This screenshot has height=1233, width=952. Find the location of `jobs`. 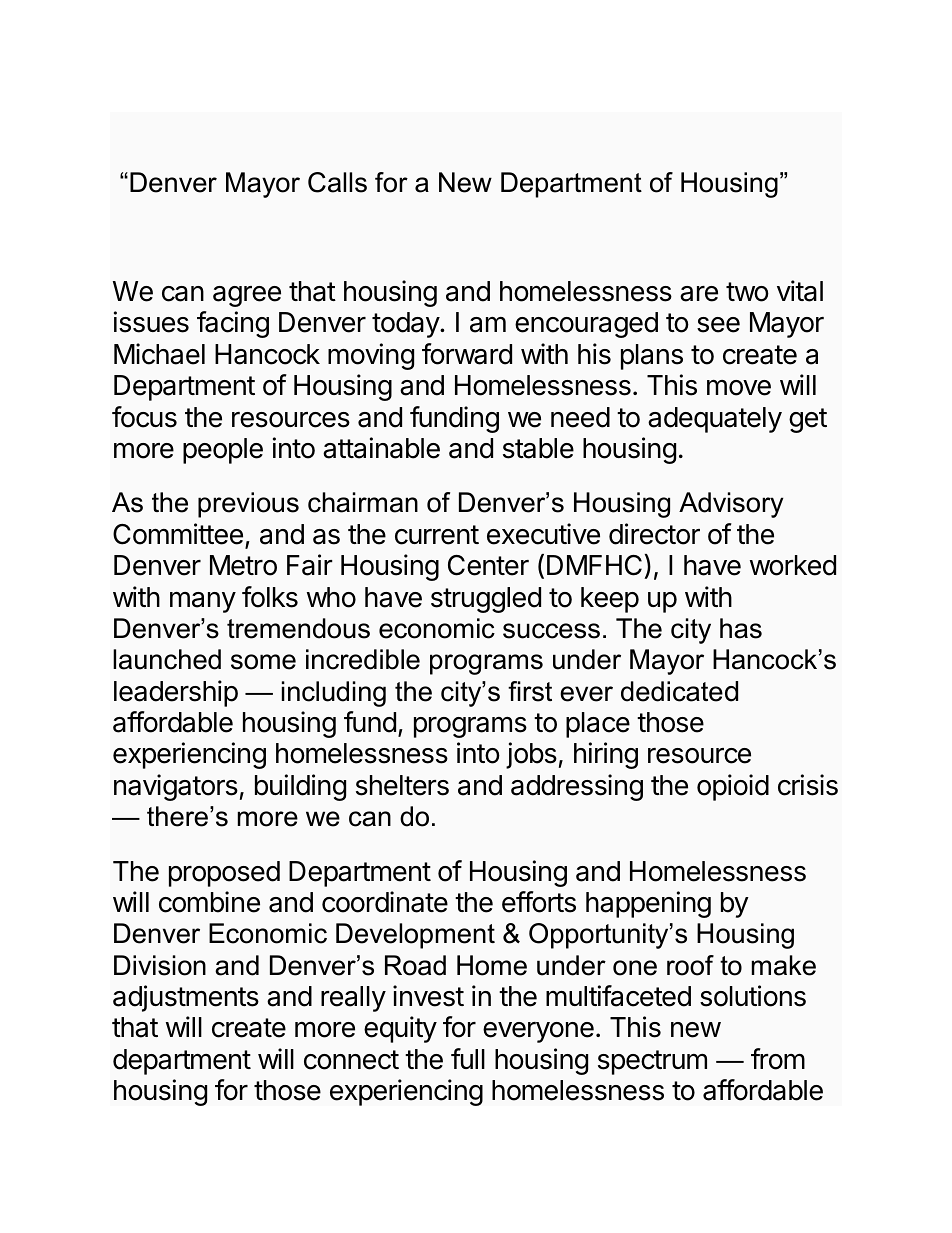

jobs is located at coordinates (531, 755).
